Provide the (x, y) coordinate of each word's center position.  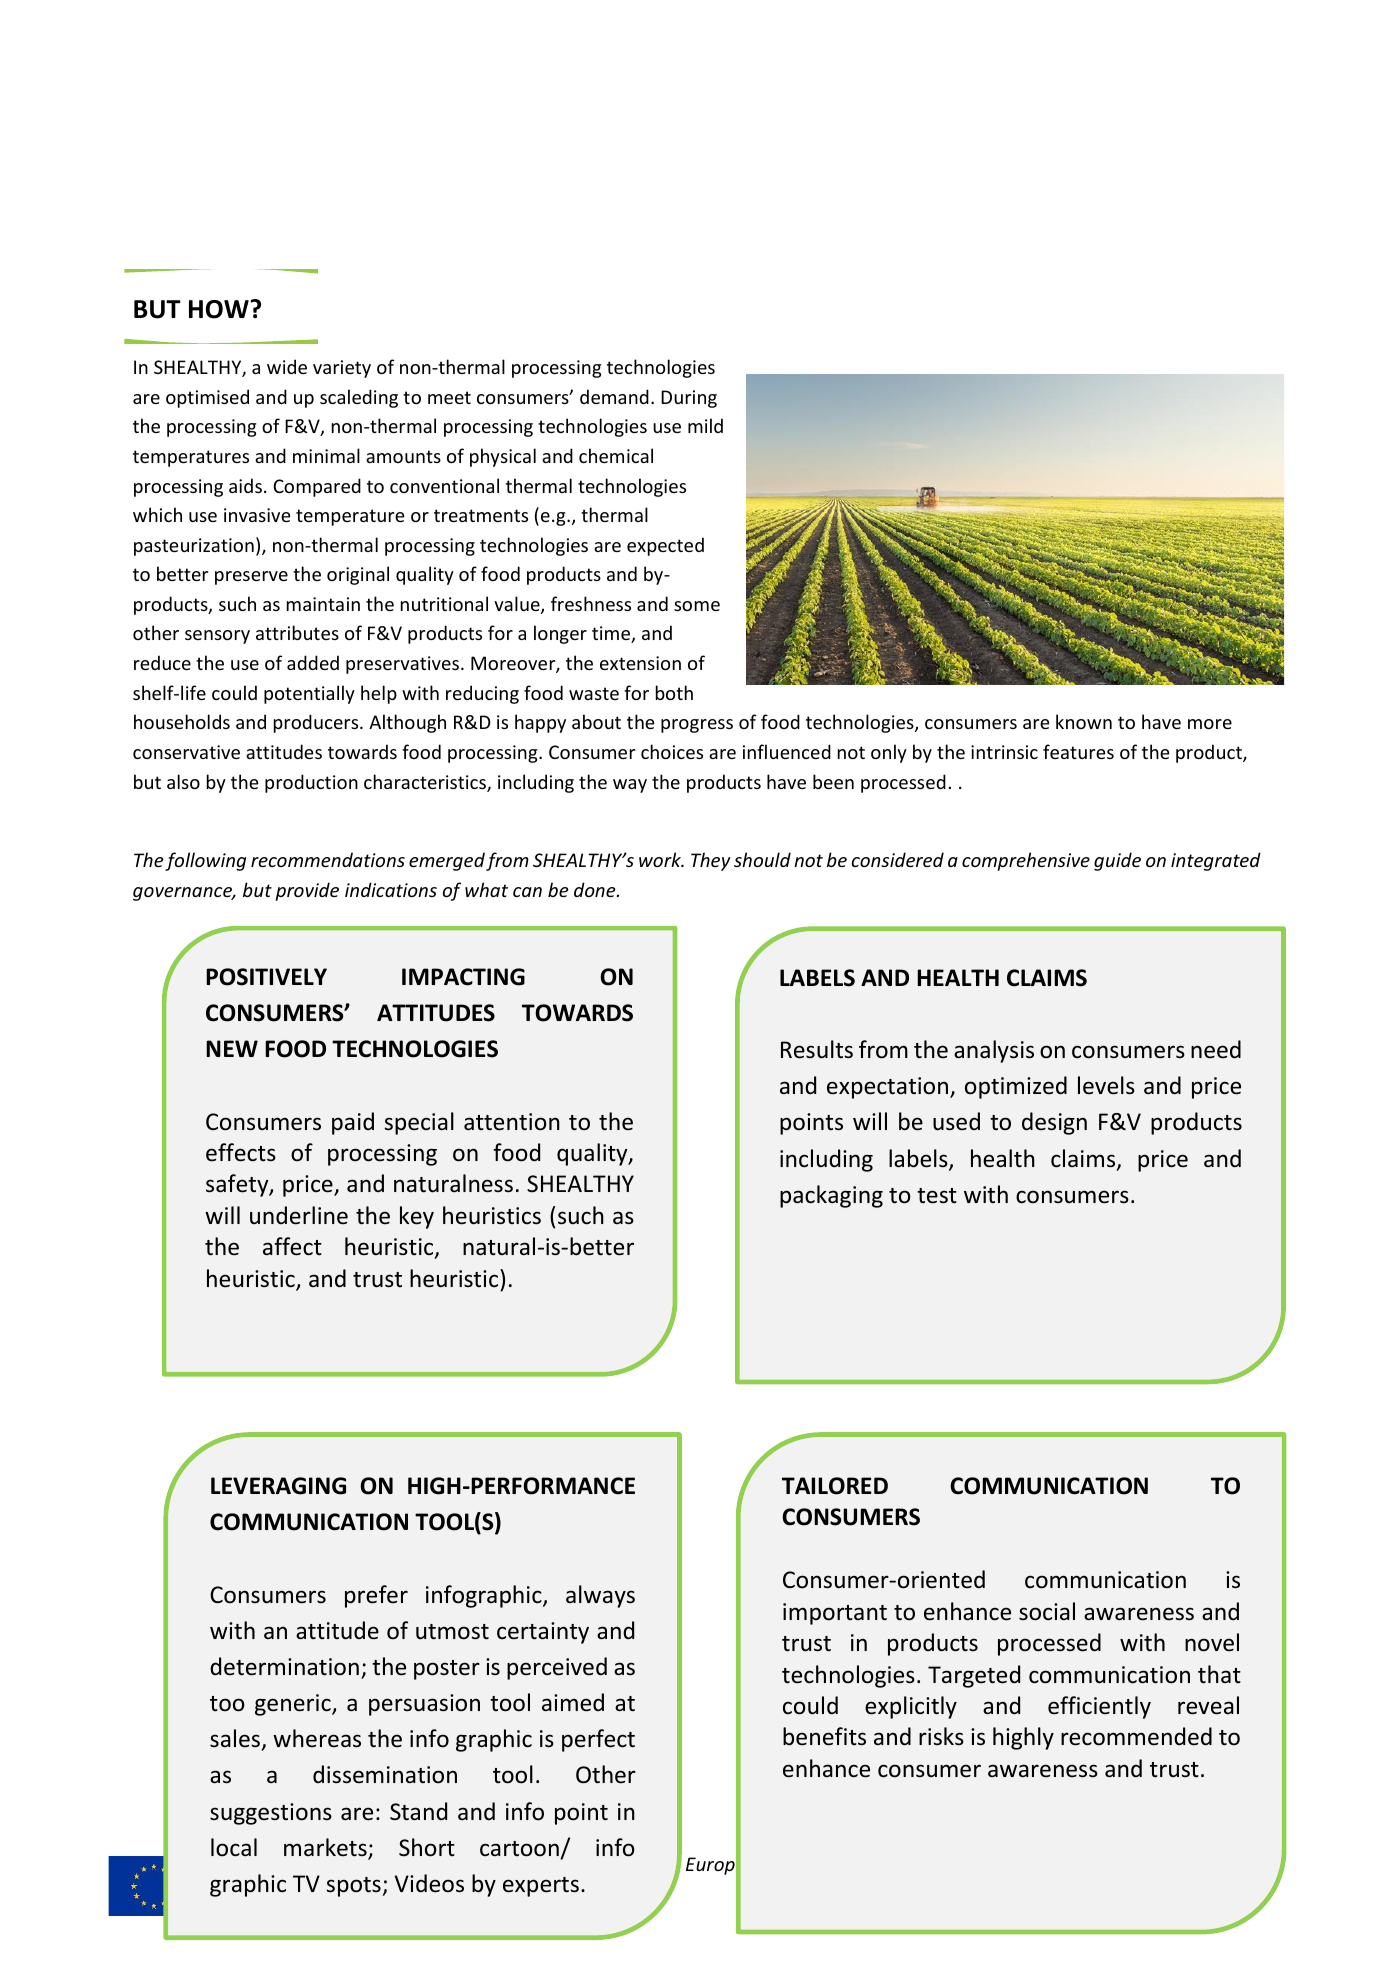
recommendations (328, 859)
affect (292, 1246)
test (937, 1196)
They (711, 861)
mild (705, 425)
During (689, 399)
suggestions (271, 1814)
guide (1117, 861)
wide (287, 366)
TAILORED (835, 1486)
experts (541, 1887)
